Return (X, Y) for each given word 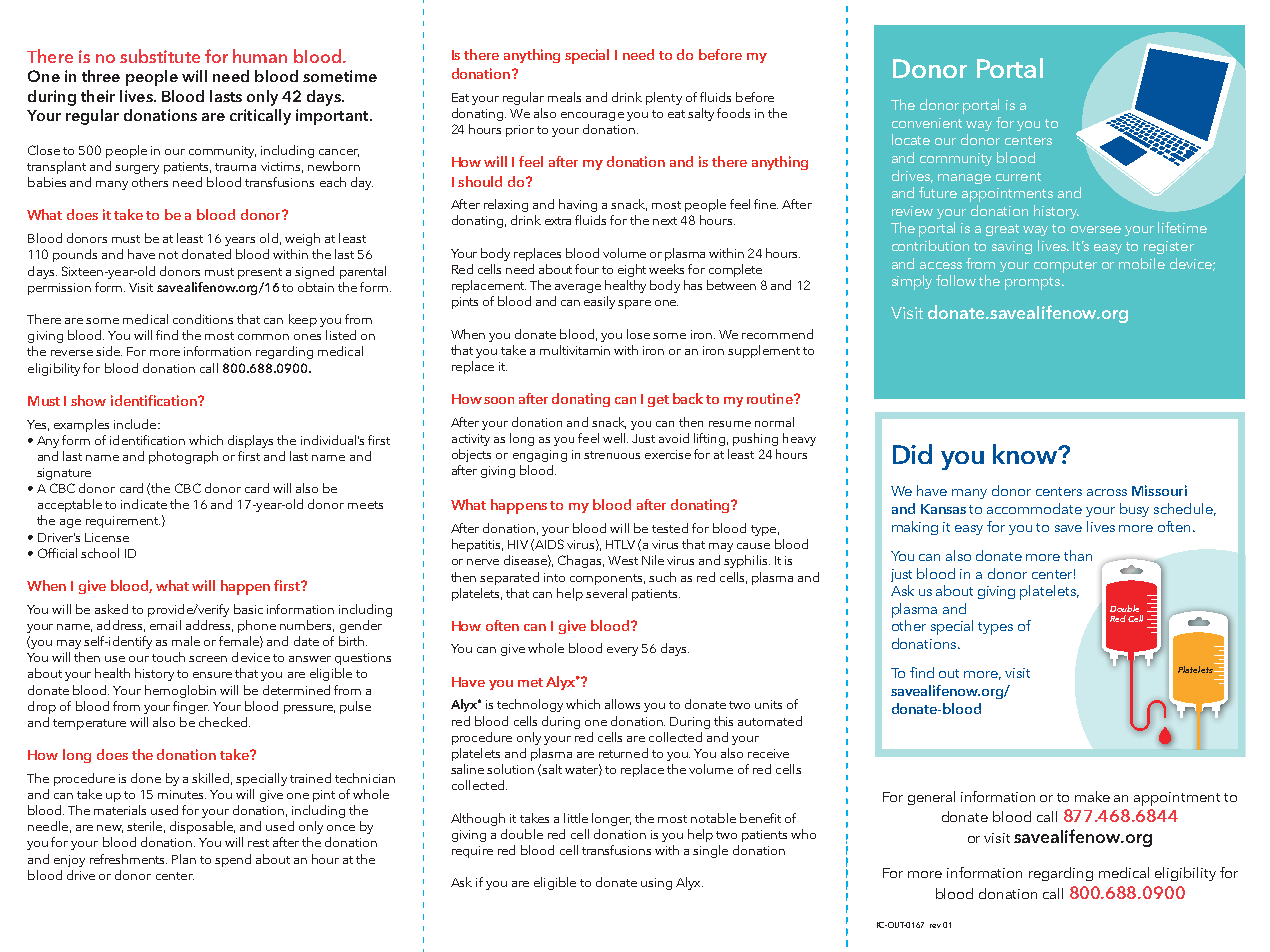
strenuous (612, 455)
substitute (160, 56)
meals (564, 97)
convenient (927, 123)
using (656, 884)
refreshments (128, 859)
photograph (183, 457)
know (1026, 454)
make (1092, 796)
